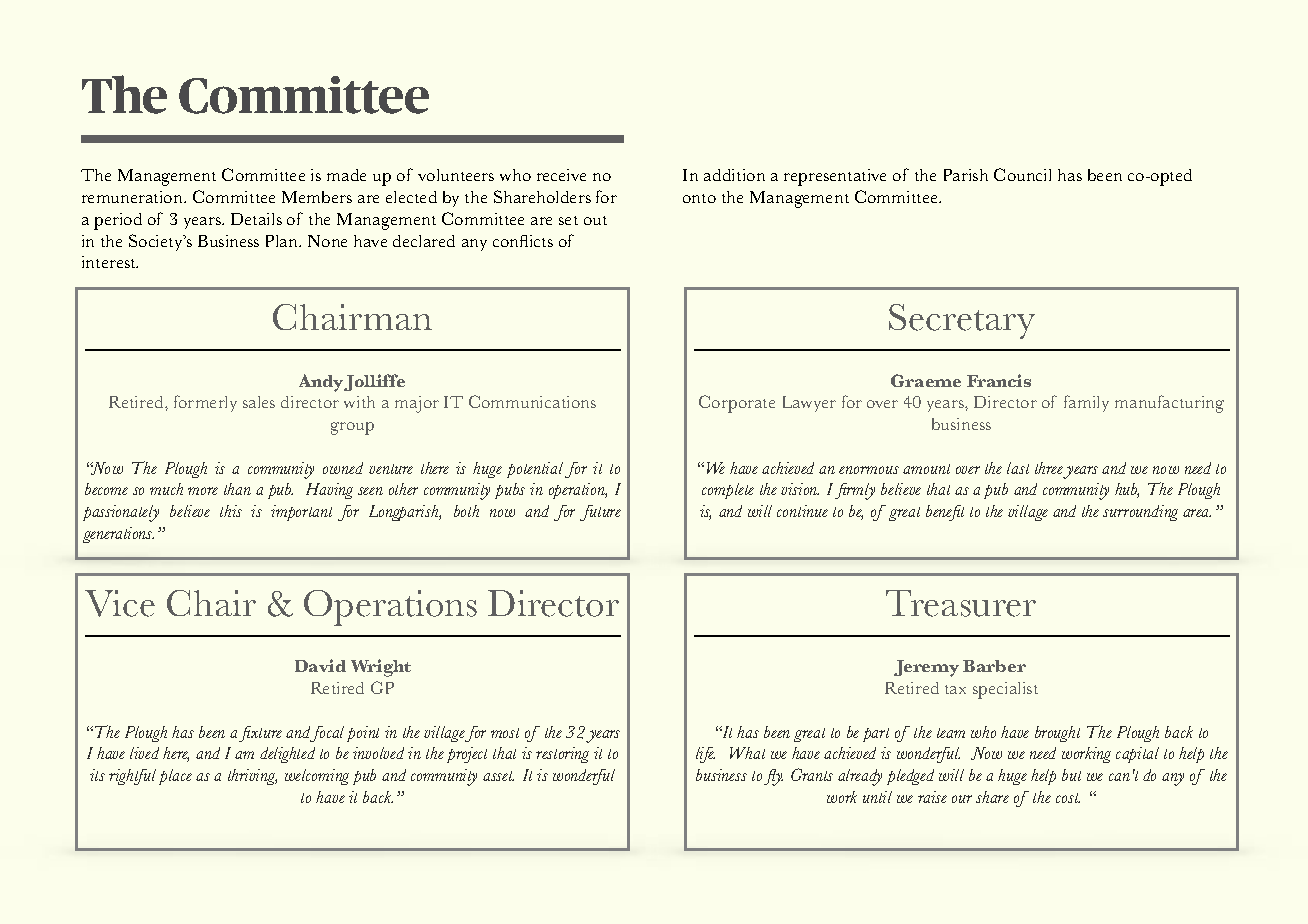 The height and width of the screenshot is (924, 1308). I want to click on Council, so click(1022, 174).
